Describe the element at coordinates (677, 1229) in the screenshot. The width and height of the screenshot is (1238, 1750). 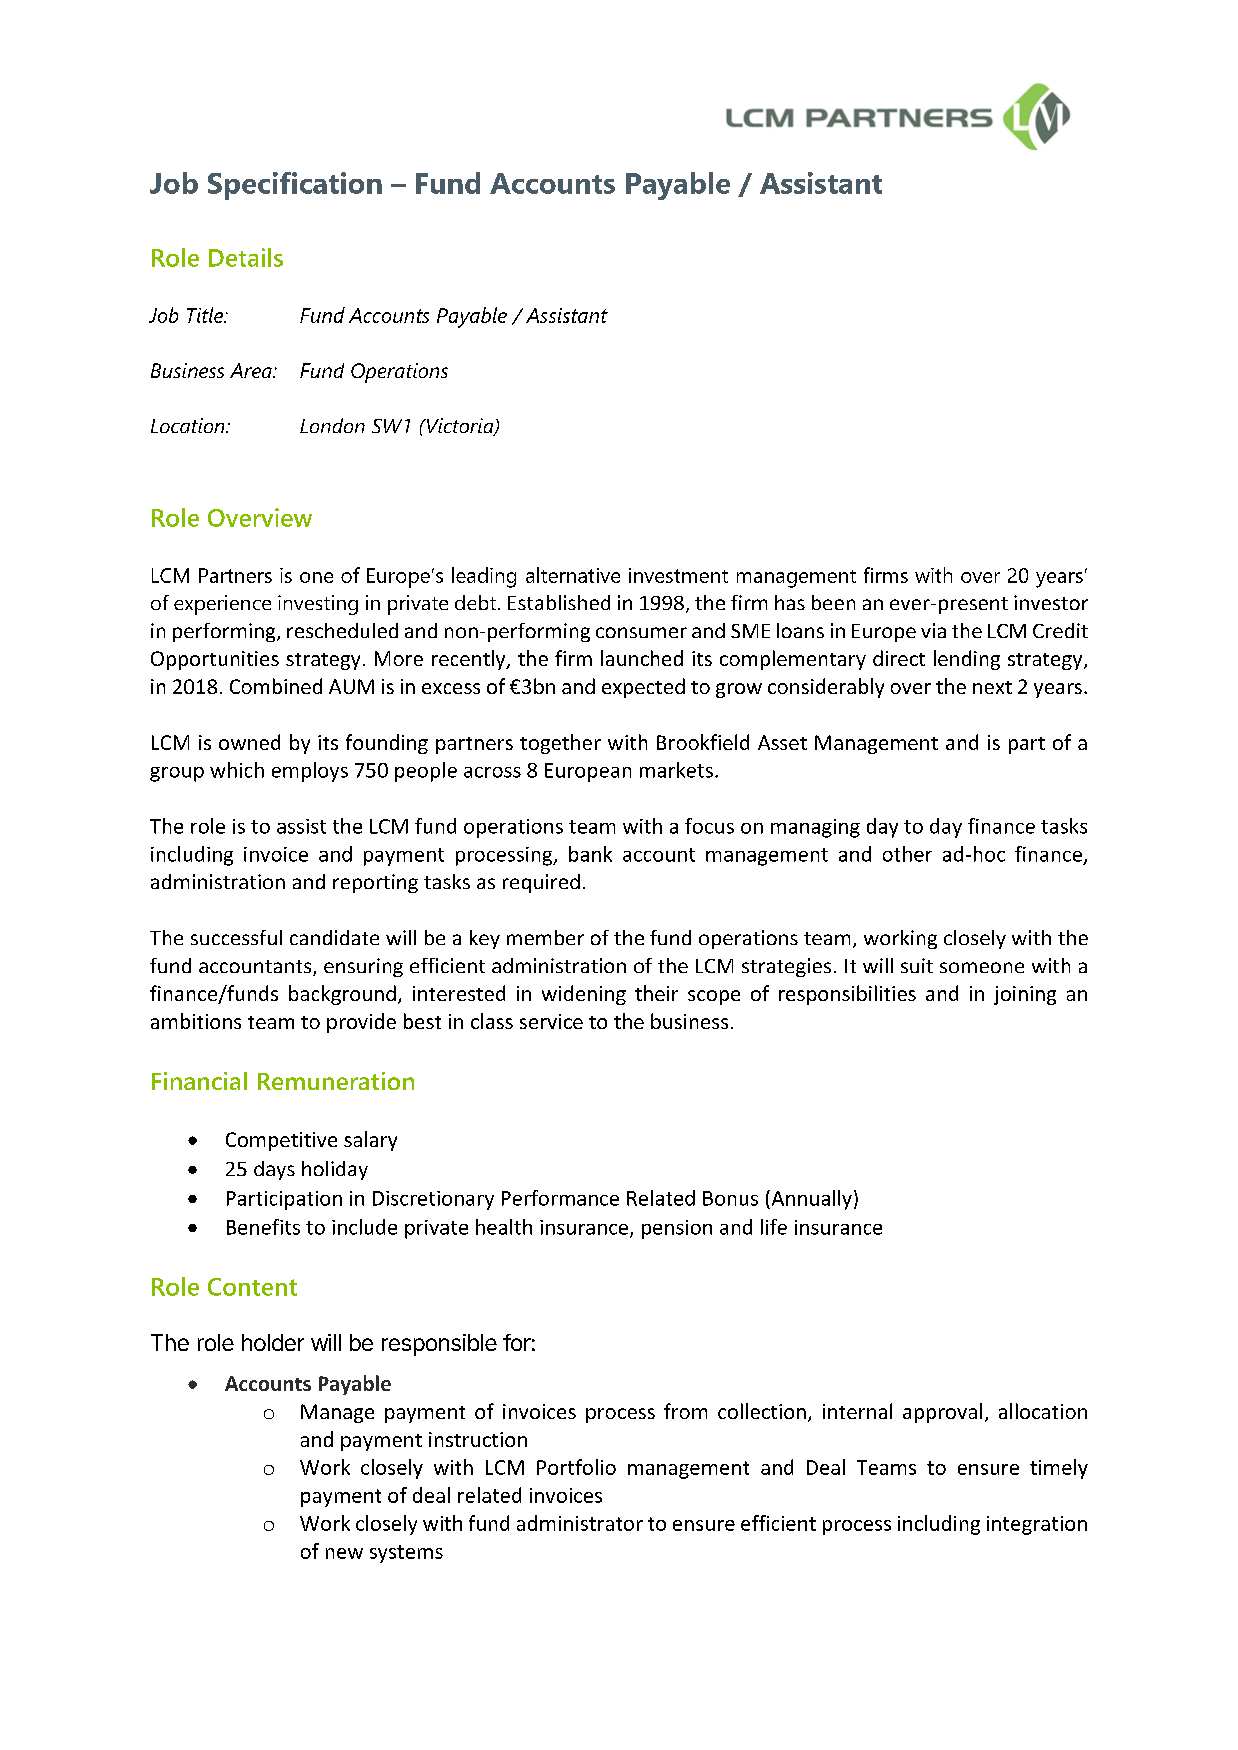
I see `pension` at that location.
